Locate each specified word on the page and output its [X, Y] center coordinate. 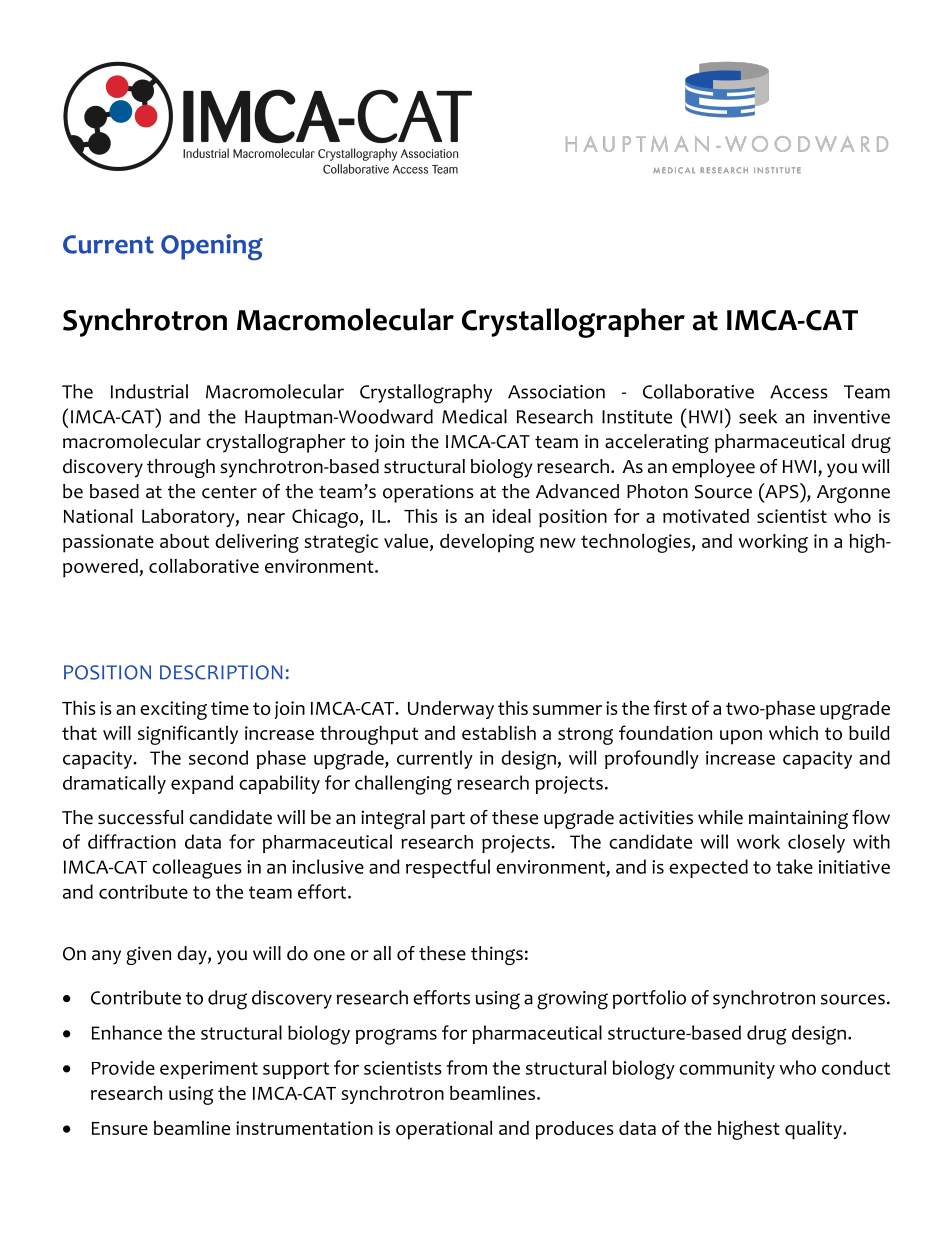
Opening [212, 247]
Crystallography [426, 394]
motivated [706, 516]
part [448, 820]
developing [487, 543]
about [184, 541]
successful [140, 817]
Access [799, 392]
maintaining [798, 819]
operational [444, 1130]
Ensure [120, 1128]
